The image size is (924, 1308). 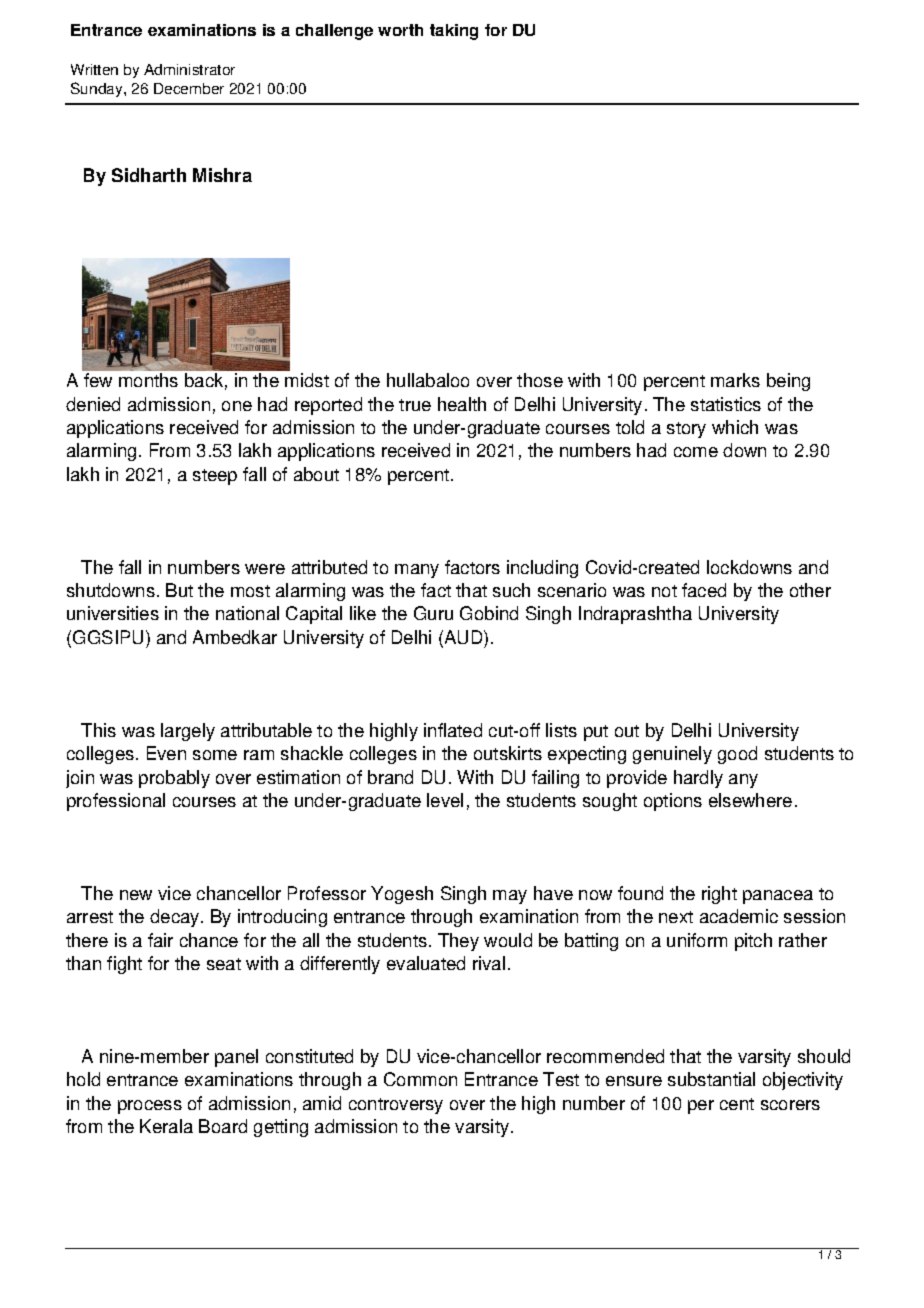 I want to click on may, so click(x=510, y=897).
